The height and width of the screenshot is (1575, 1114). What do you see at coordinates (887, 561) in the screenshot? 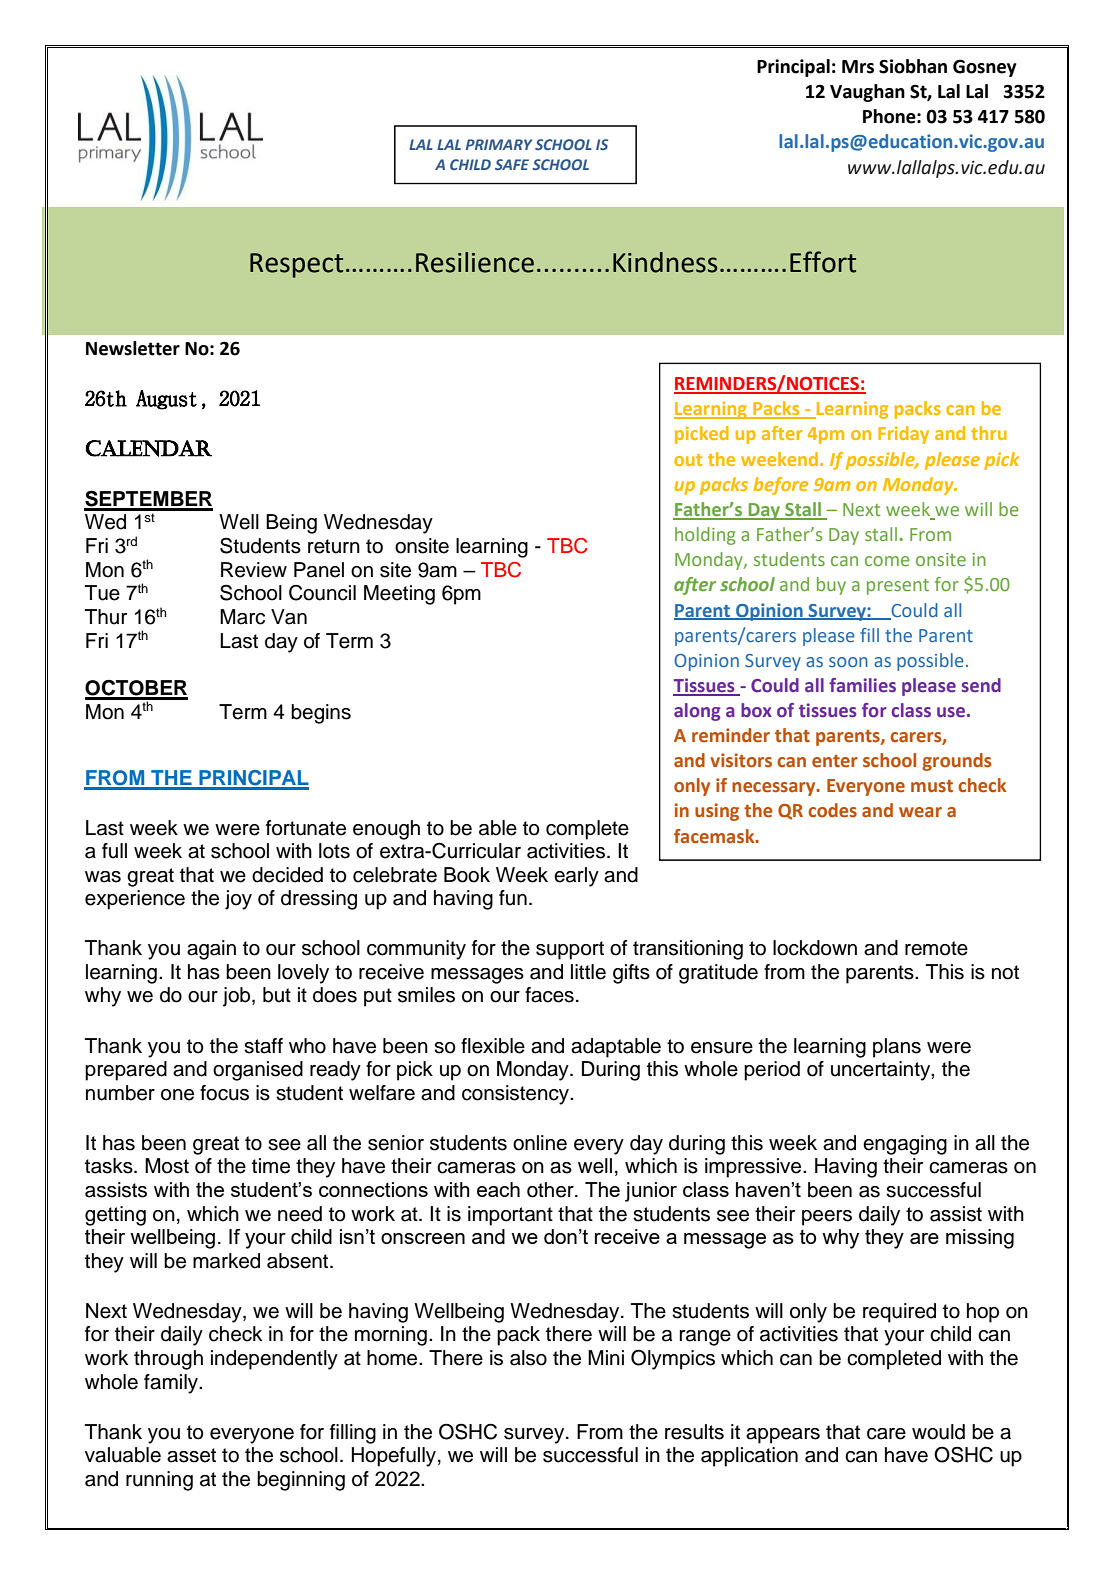
I see `come` at bounding box center [887, 561].
